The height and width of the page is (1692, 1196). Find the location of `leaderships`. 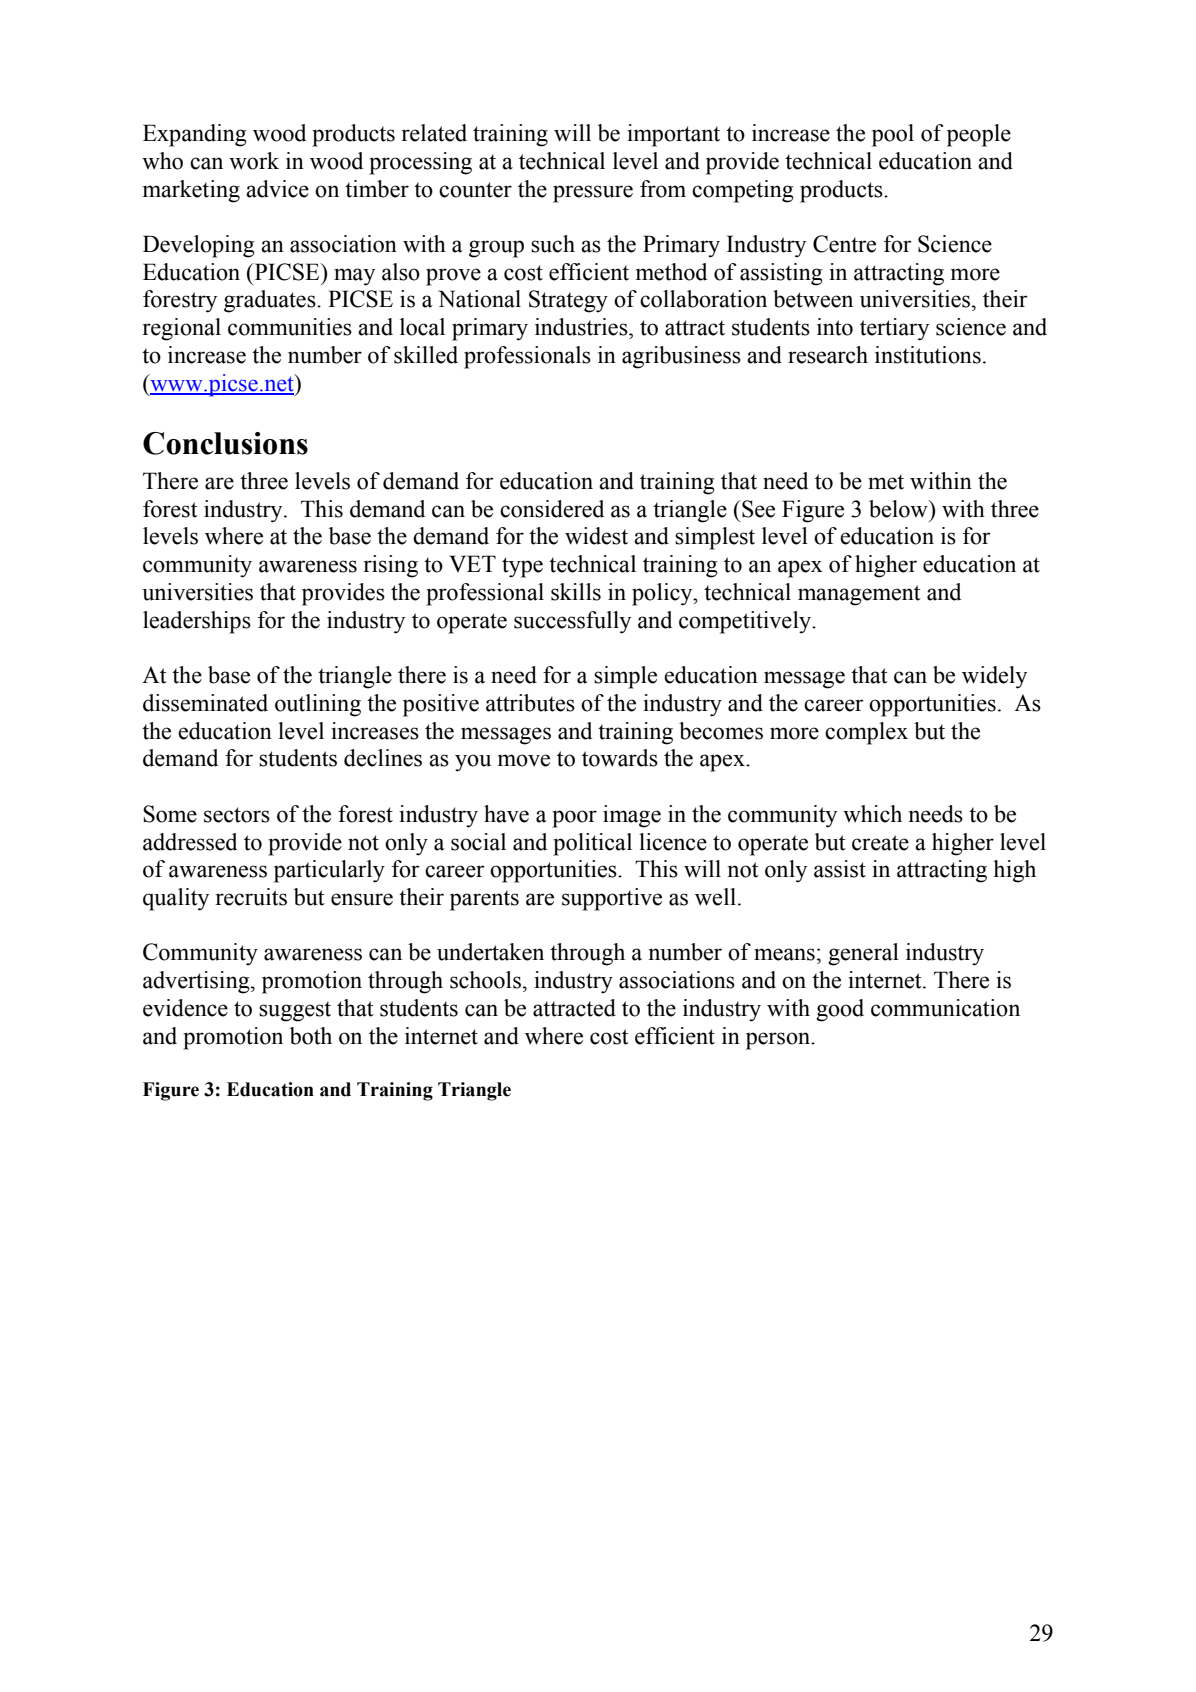

leaderships is located at coordinates (197, 622).
